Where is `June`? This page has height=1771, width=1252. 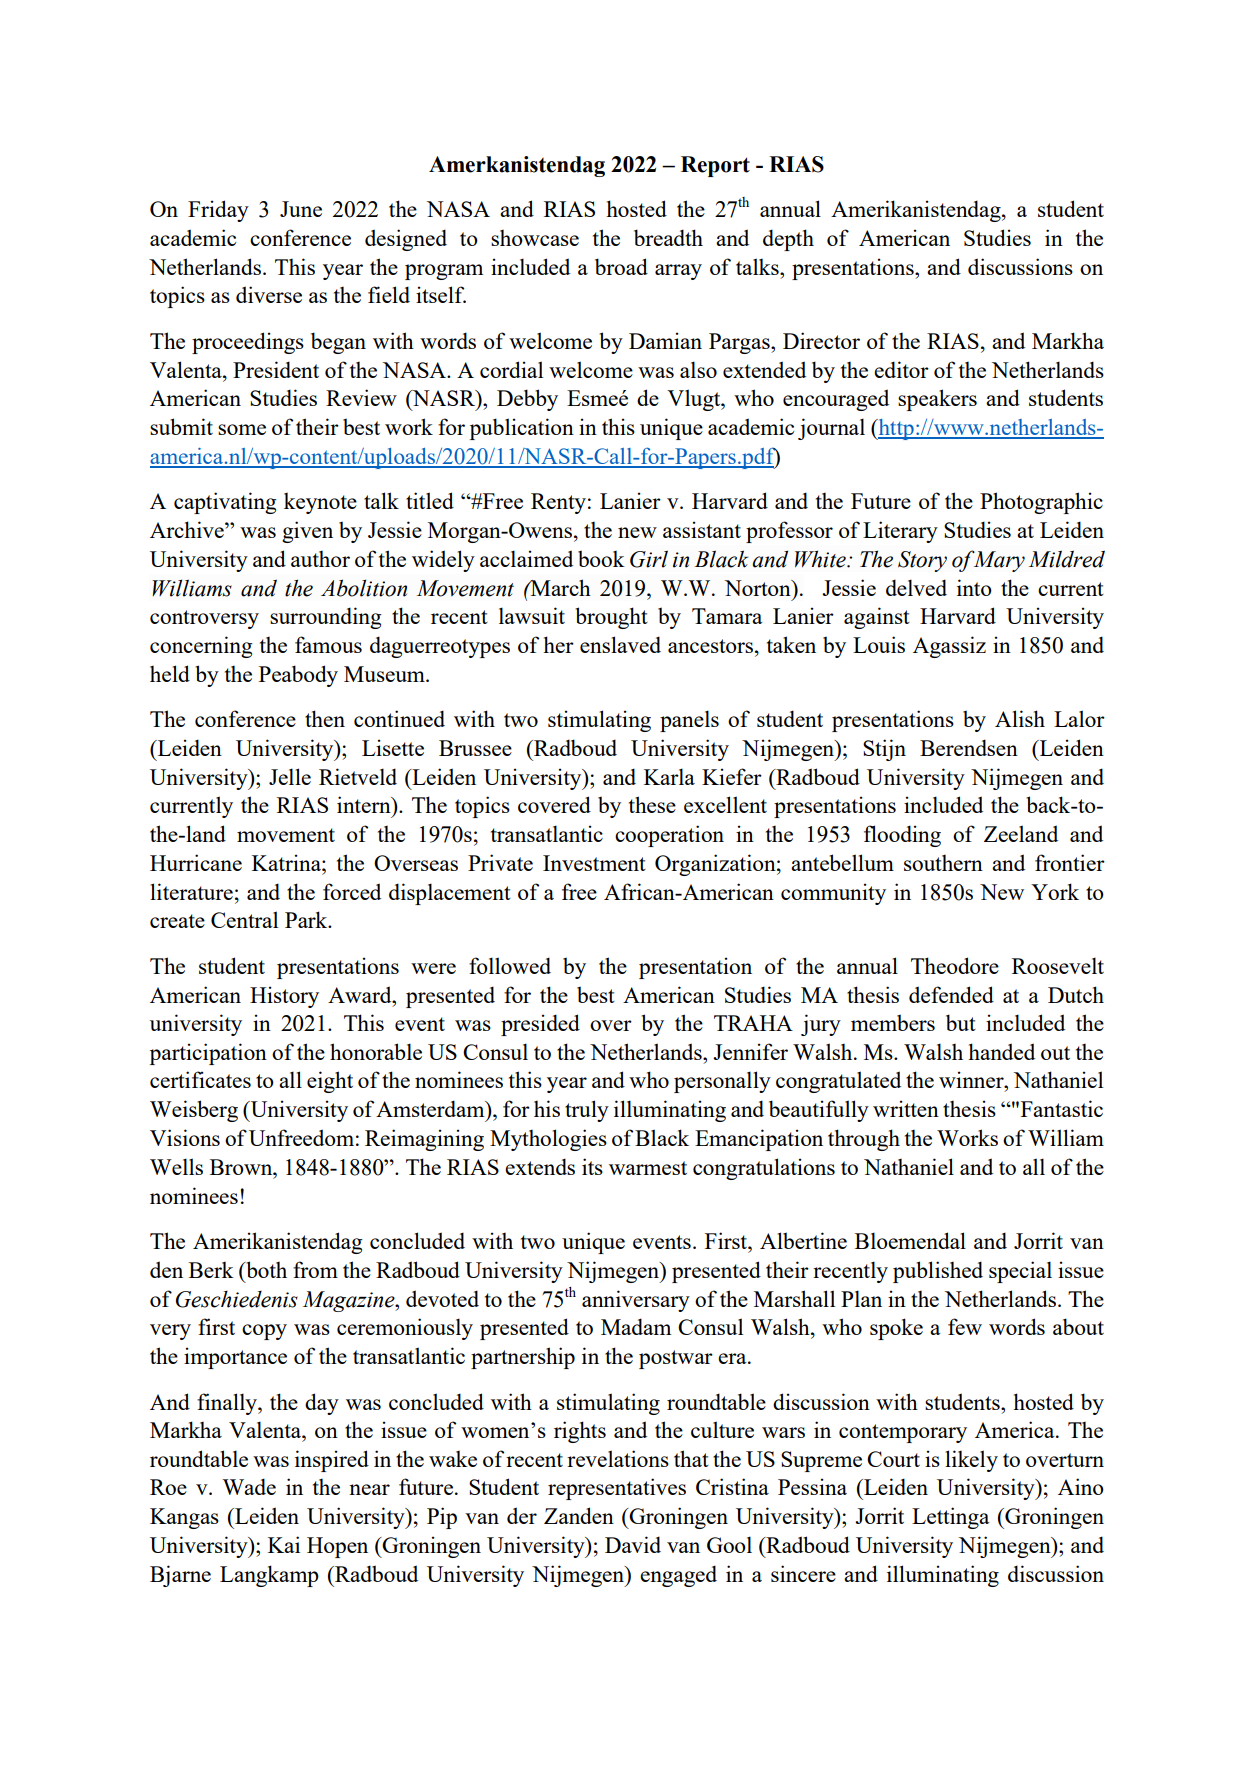
June is located at coordinates (301, 209).
